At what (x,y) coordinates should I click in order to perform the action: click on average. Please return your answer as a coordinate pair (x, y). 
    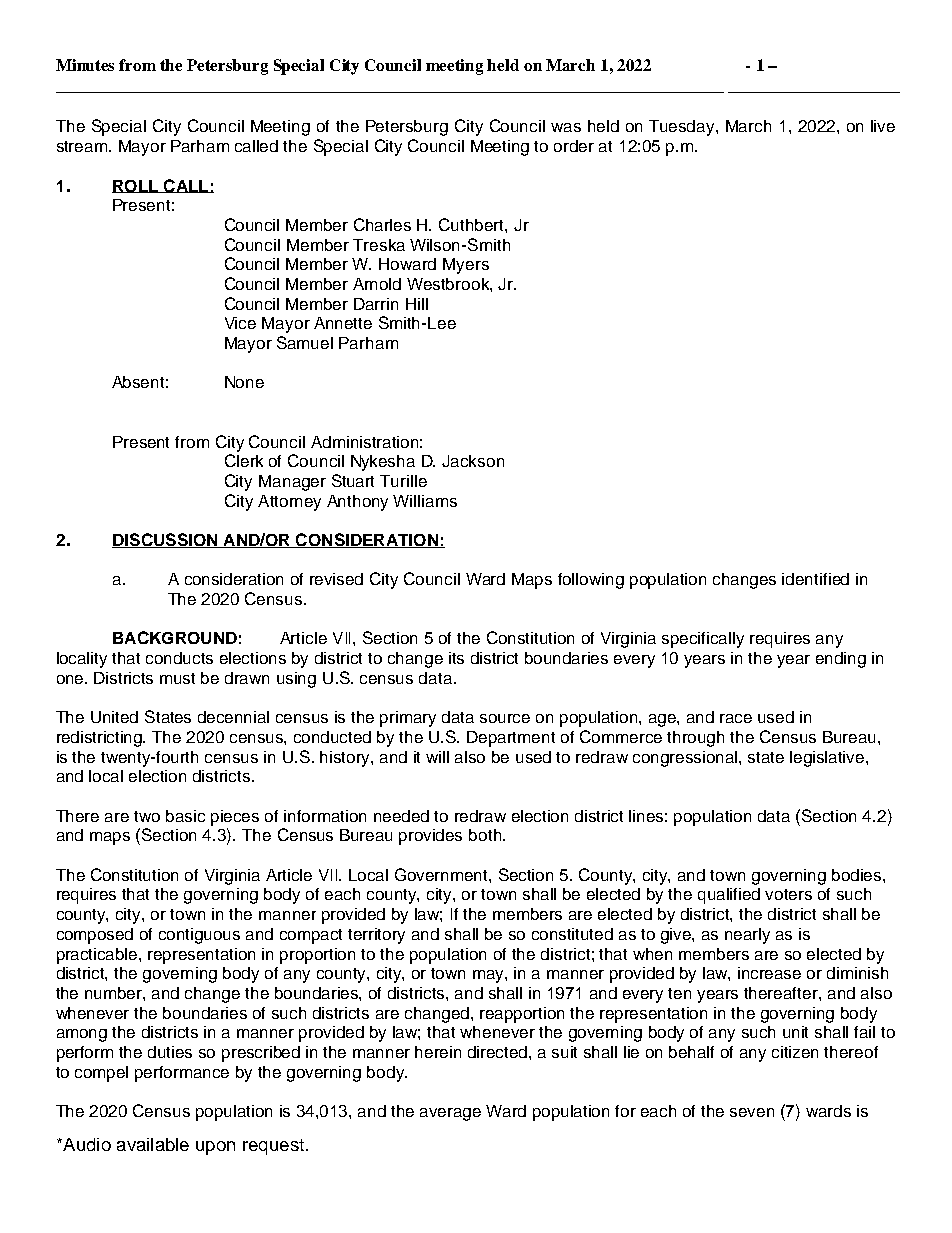
    Looking at the image, I should click on (450, 1114).
